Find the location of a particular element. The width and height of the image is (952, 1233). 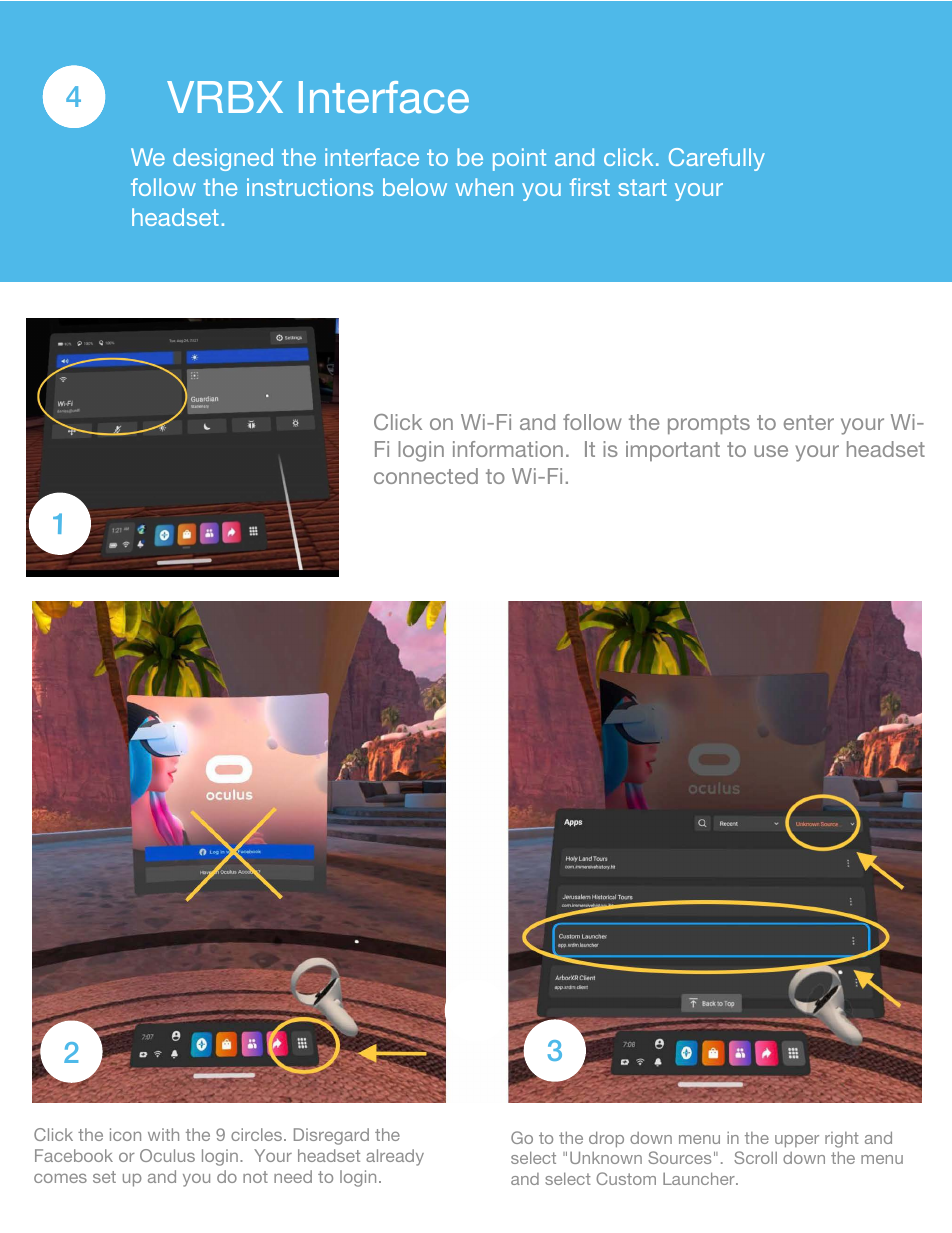

Oculus is located at coordinates (167, 1155).
